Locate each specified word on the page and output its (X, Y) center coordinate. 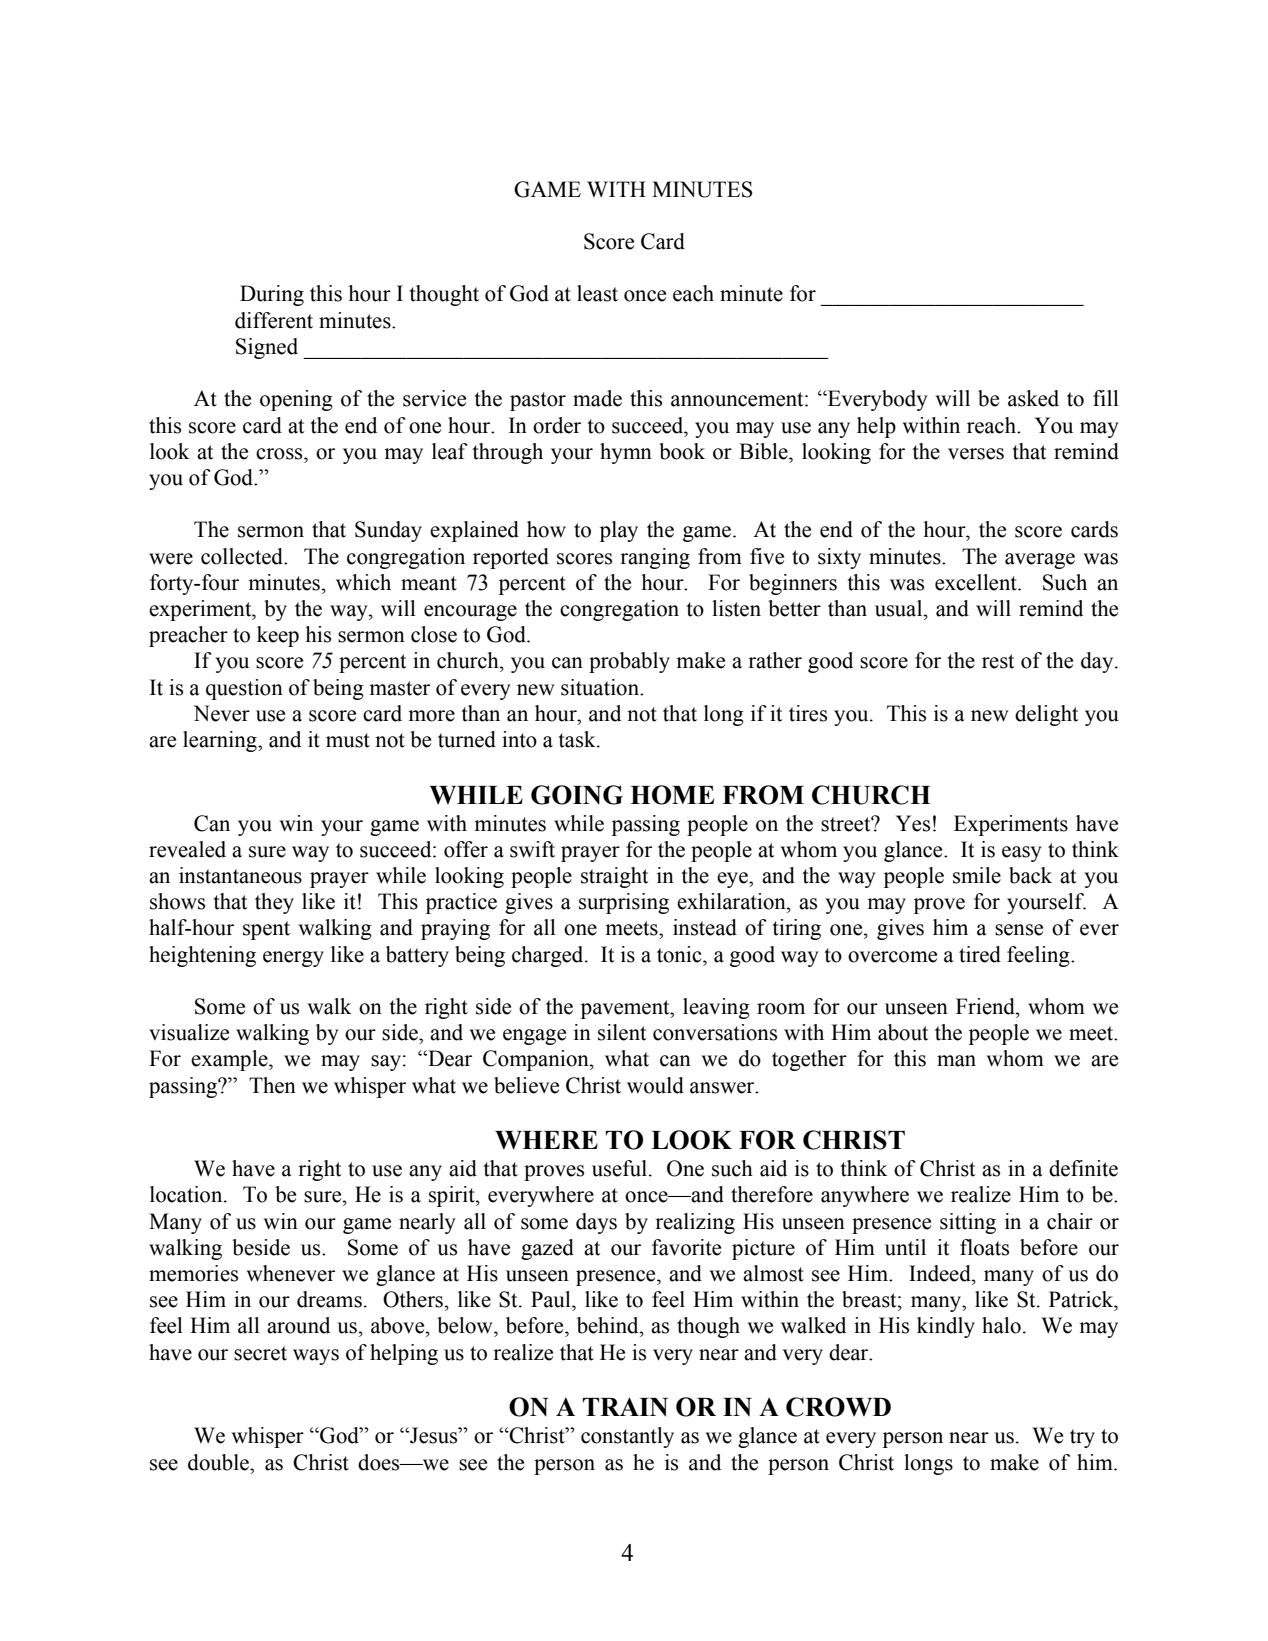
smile (977, 875)
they (274, 903)
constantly (627, 1437)
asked (1033, 398)
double (220, 1462)
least (597, 293)
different (274, 320)
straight (614, 877)
